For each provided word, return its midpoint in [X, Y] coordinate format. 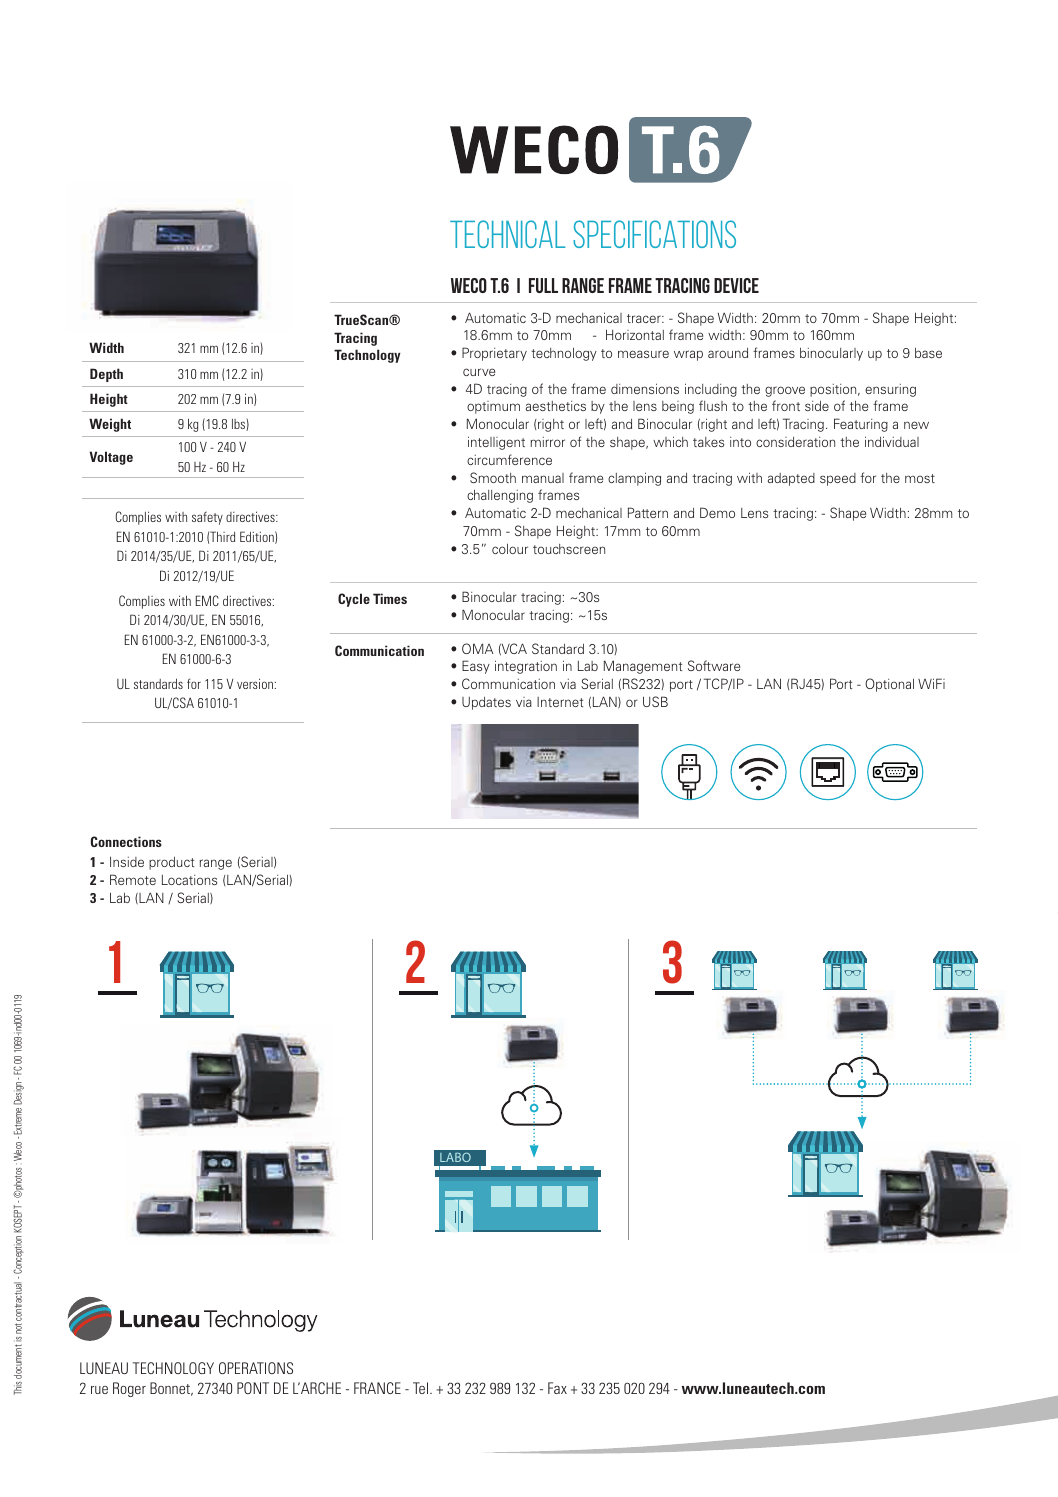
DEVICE [736, 285]
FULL [543, 285]
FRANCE [377, 1388]
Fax [557, 1388]
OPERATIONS [256, 1368]
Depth [106, 375]
